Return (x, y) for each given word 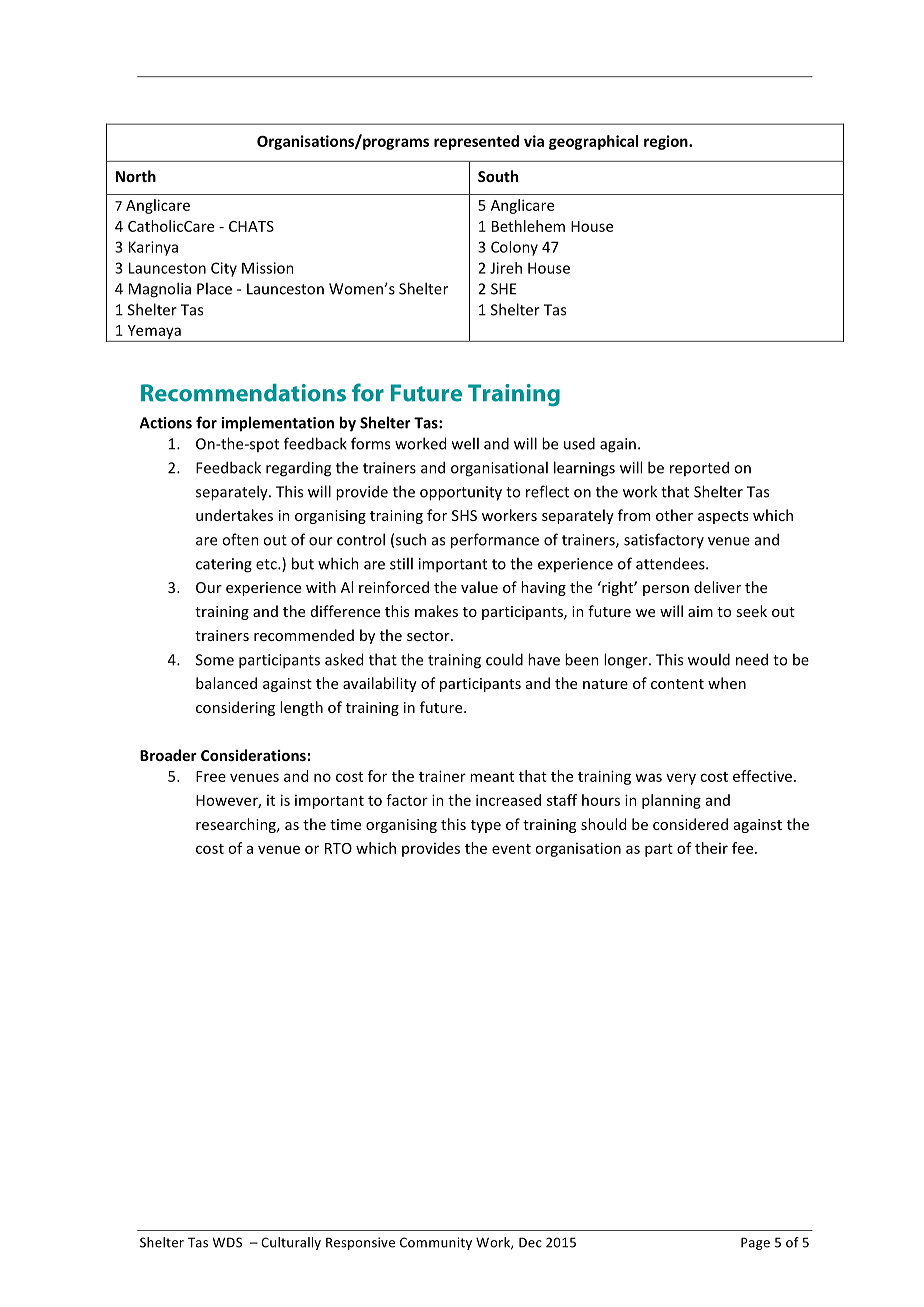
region (667, 142)
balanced (226, 683)
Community (436, 1243)
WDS (227, 1242)
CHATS (251, 226)
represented (476, 142)
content (677, 684)
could (504, 659)
